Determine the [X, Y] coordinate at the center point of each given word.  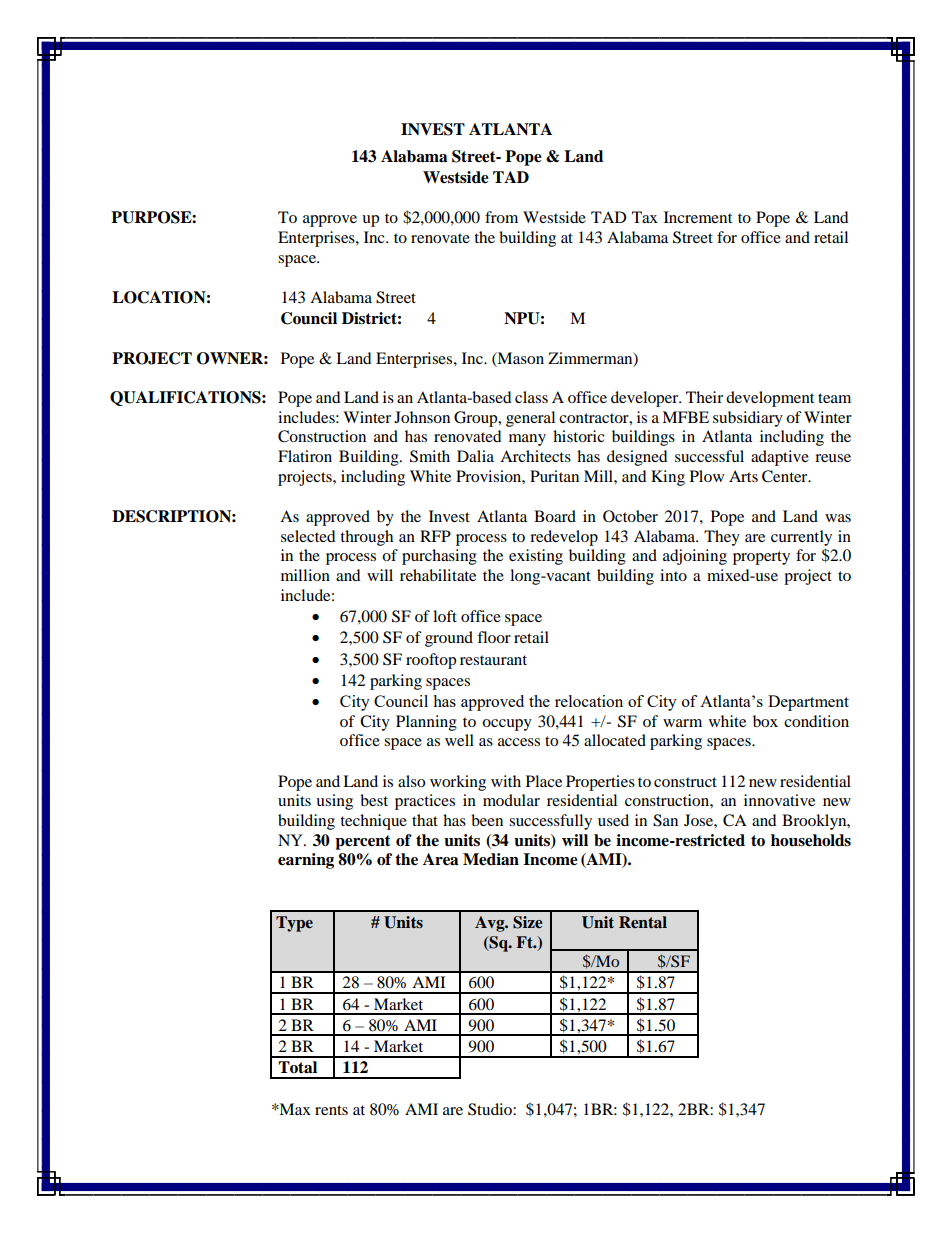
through [366, 538]
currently [801, 538]
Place [544, 781]
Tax [645, 217]
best [374, 800]
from [501, 217]
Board [555, 516]
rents [331, 1110]
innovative [779, 800]
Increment [698, 217]
